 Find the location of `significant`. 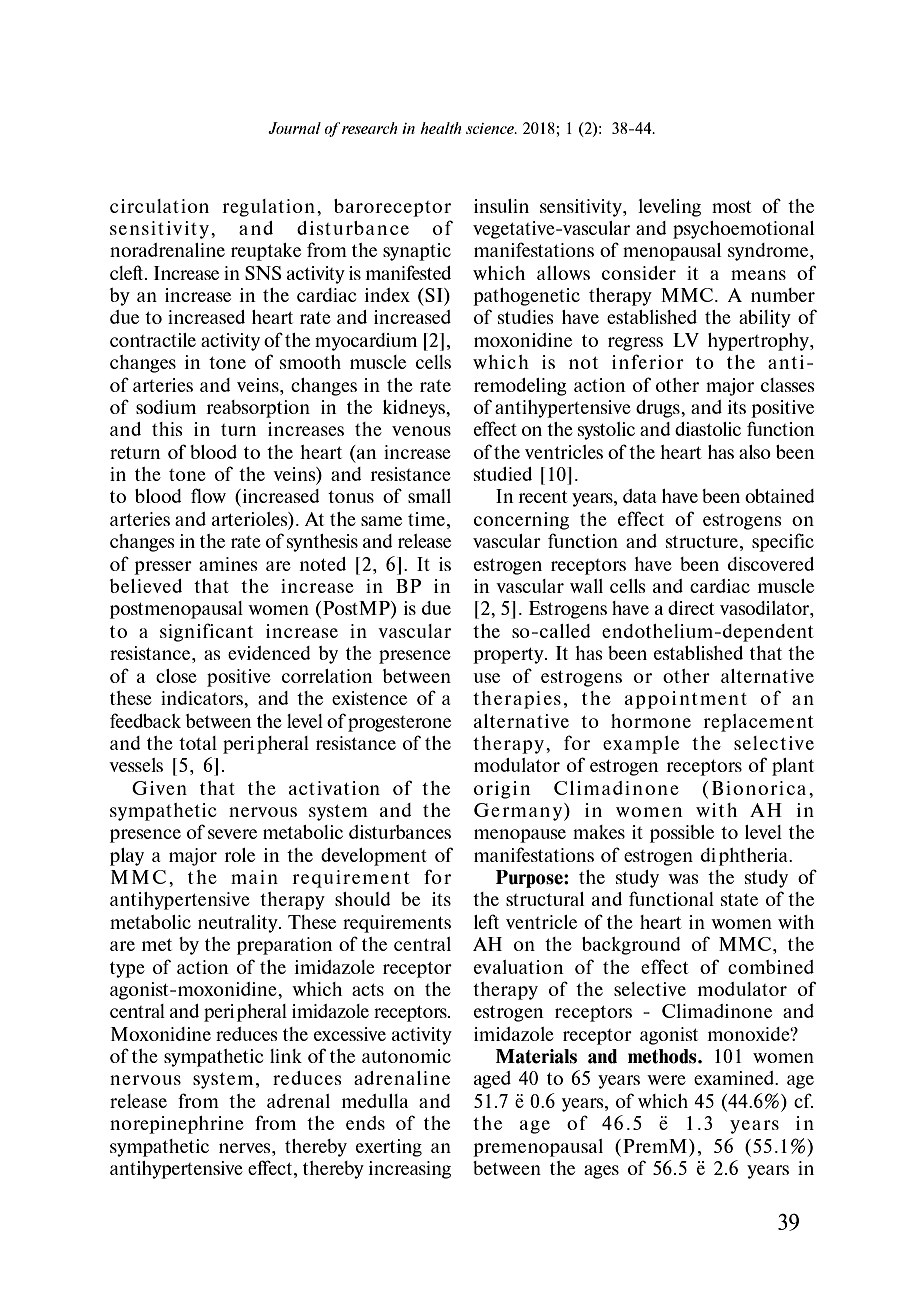

significant is located at coordinates (206, 632).
